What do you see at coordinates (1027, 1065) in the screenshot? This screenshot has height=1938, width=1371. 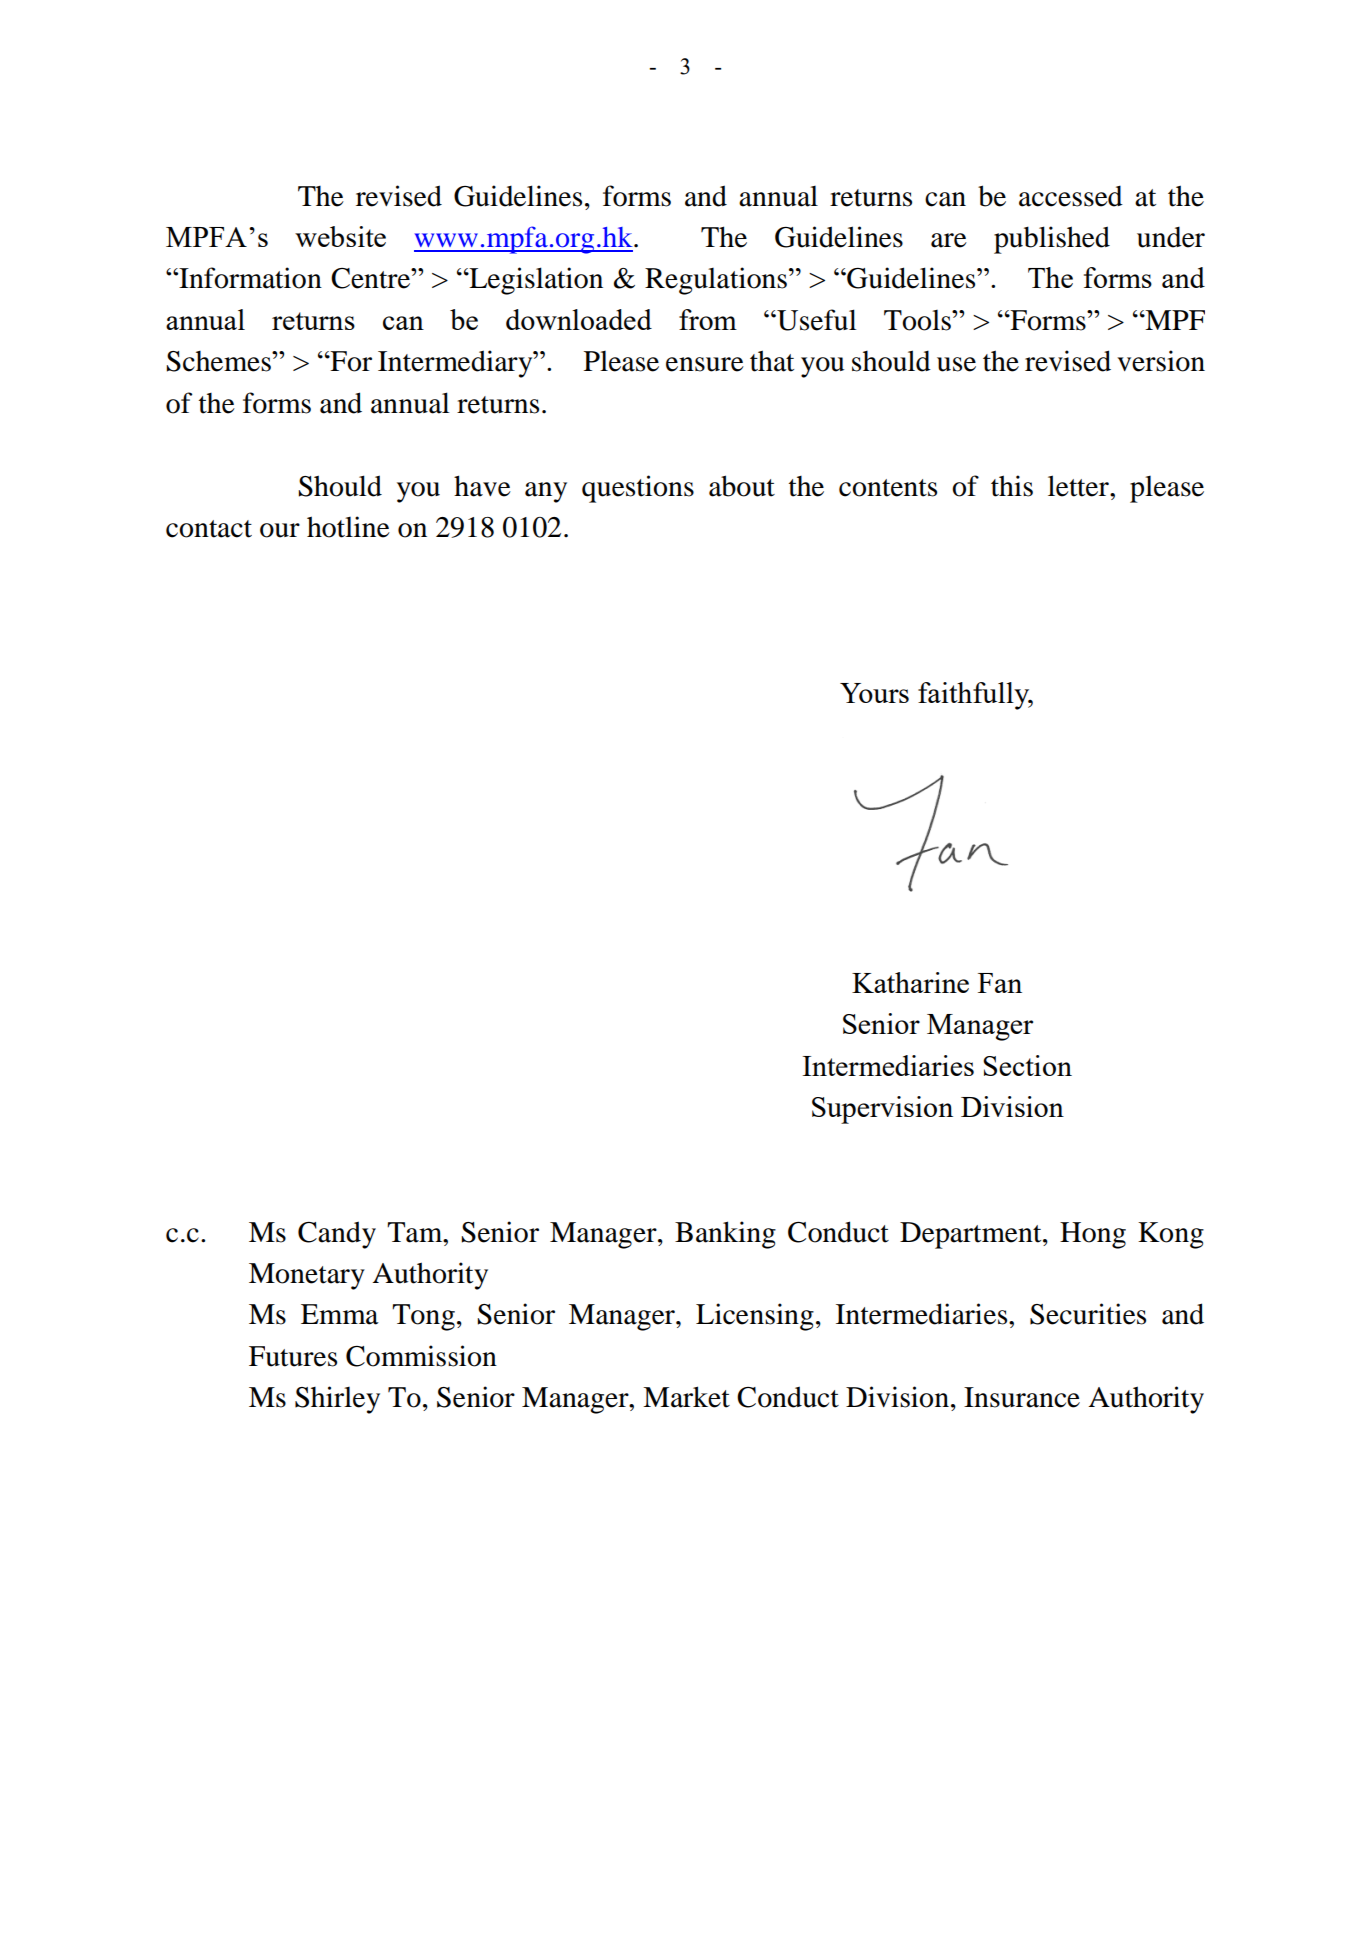 I see `Section` at bounding box center [1027, 1065].
